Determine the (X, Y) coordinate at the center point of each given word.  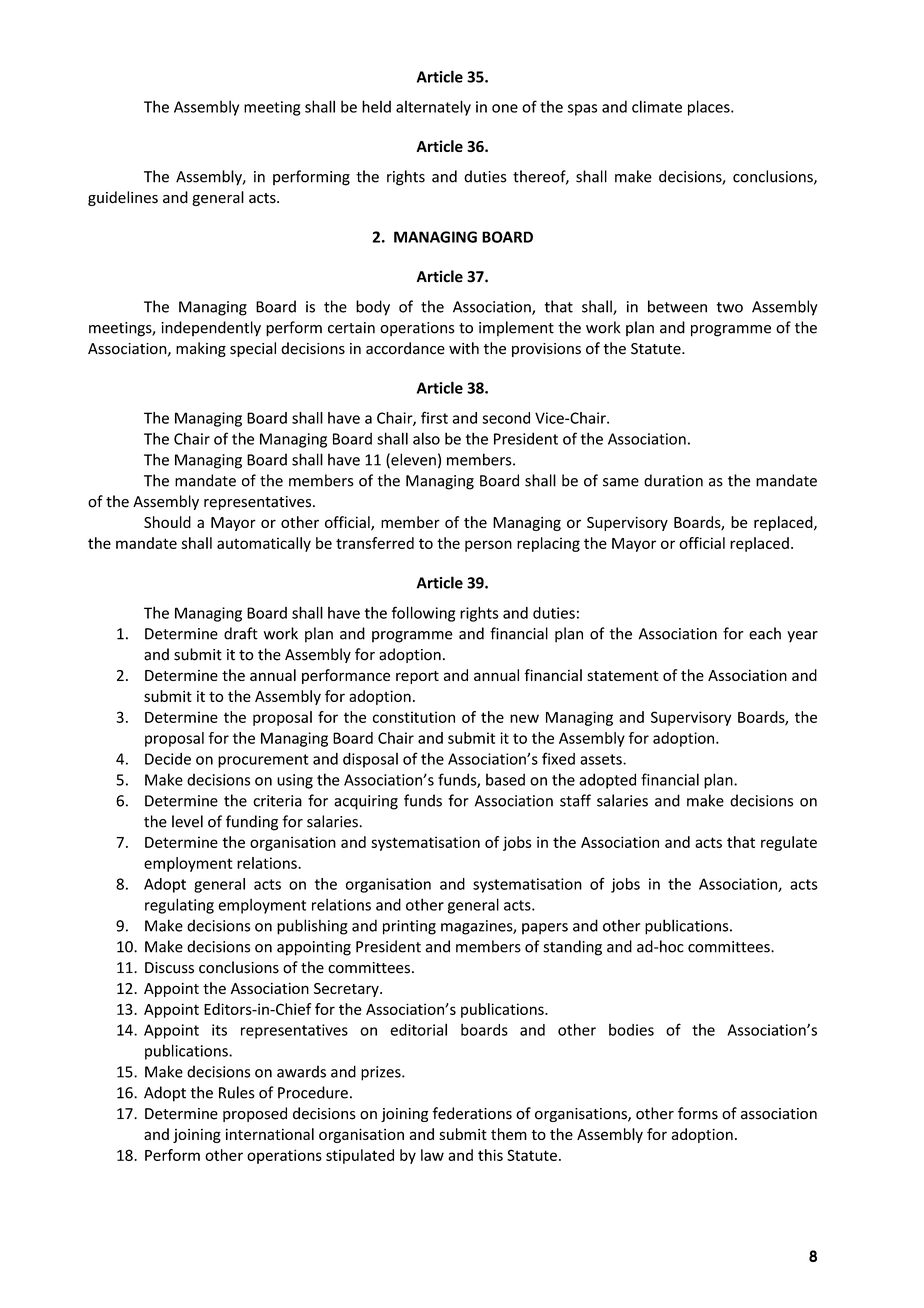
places (710, 108)
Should (167, 522)
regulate (789, 843)
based (505, 779)
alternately (433, 108)
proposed (255, 1114)
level (187, 821)
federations (472, 1113)
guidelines (123, 198)
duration (673, 480)
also (426, 438)
